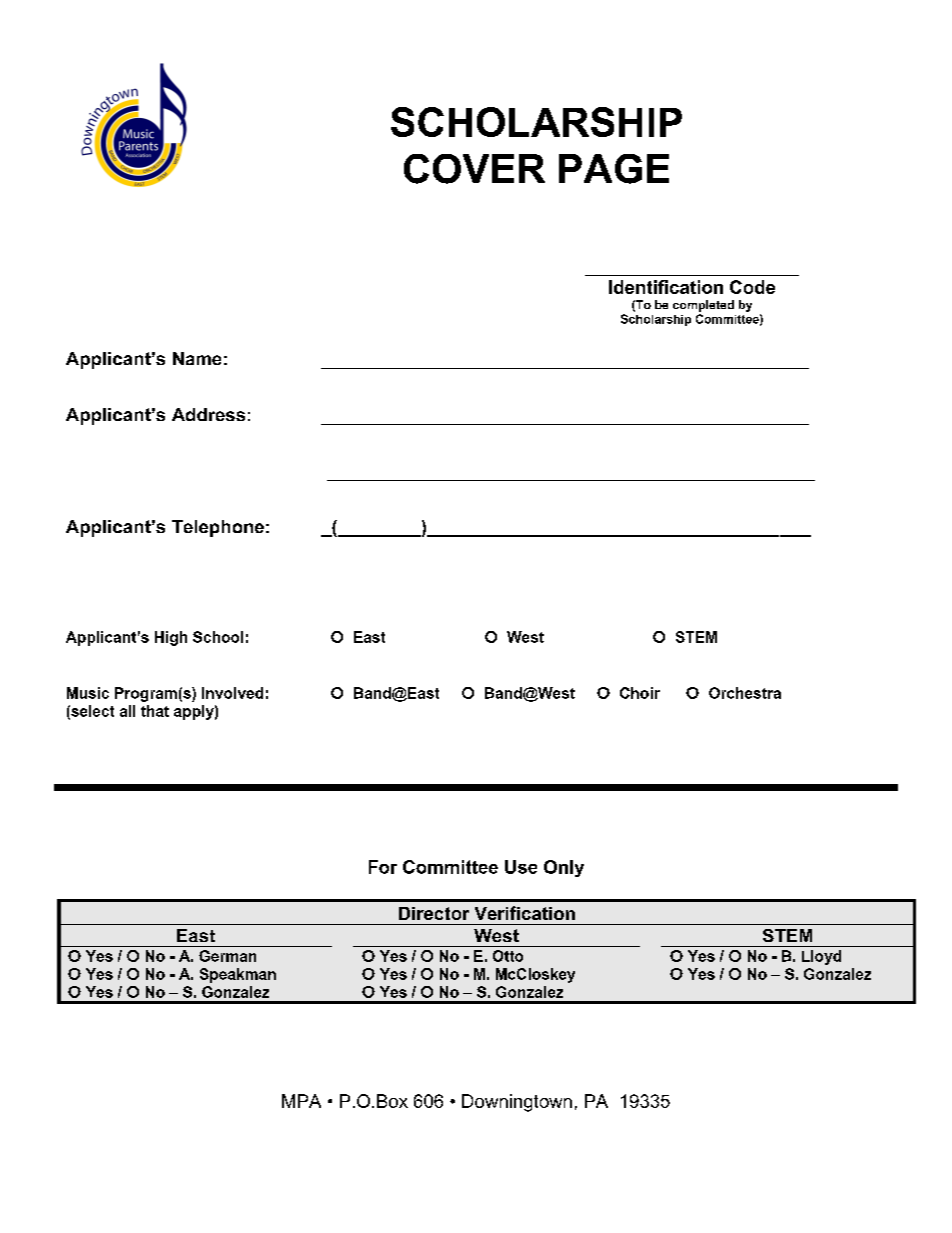  What do you see at coordinates (197, 358) in the image?
I see `Name` at bounding box center [197, 358].
